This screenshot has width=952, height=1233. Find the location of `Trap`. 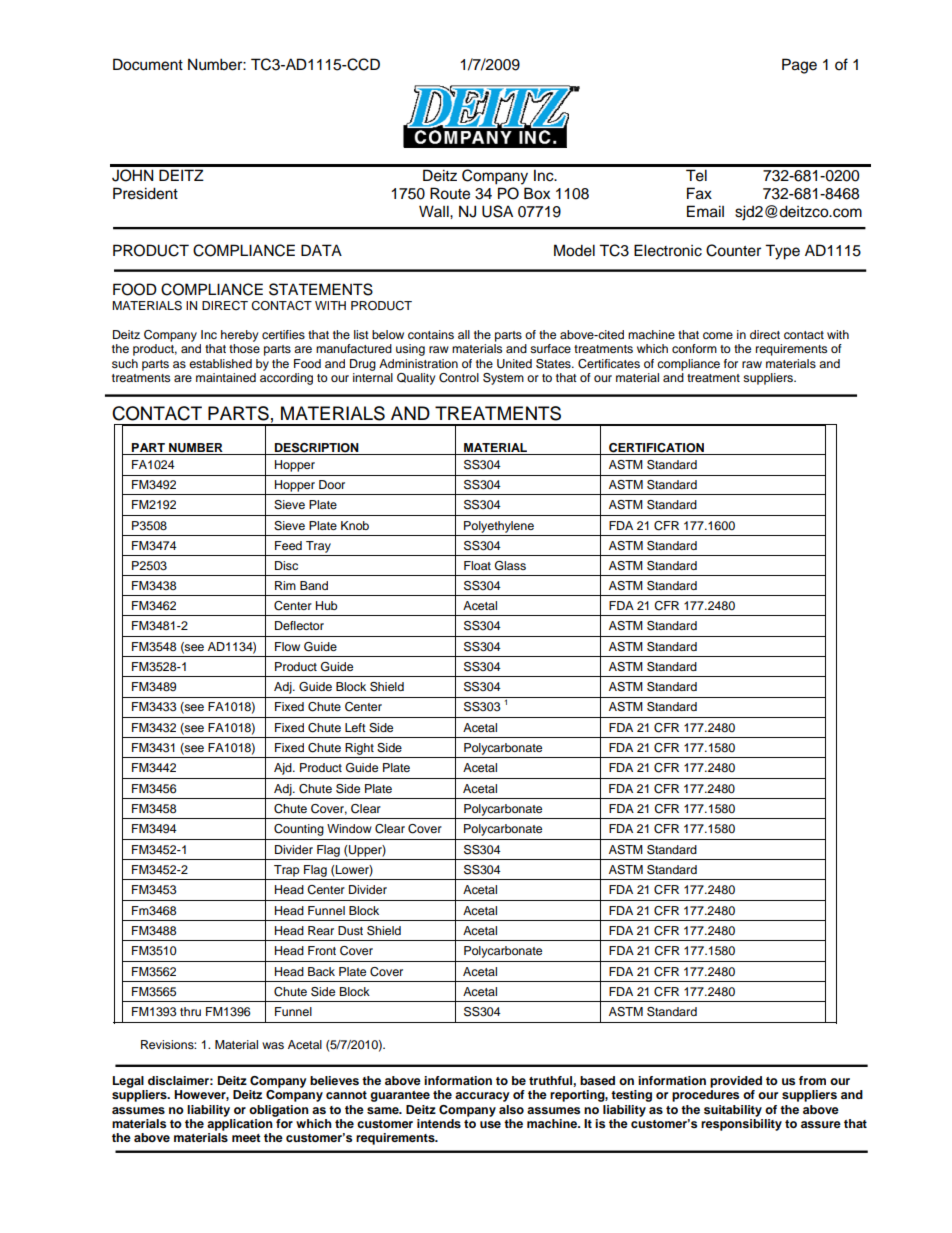

Trap is located at coordinates (286, 871).
